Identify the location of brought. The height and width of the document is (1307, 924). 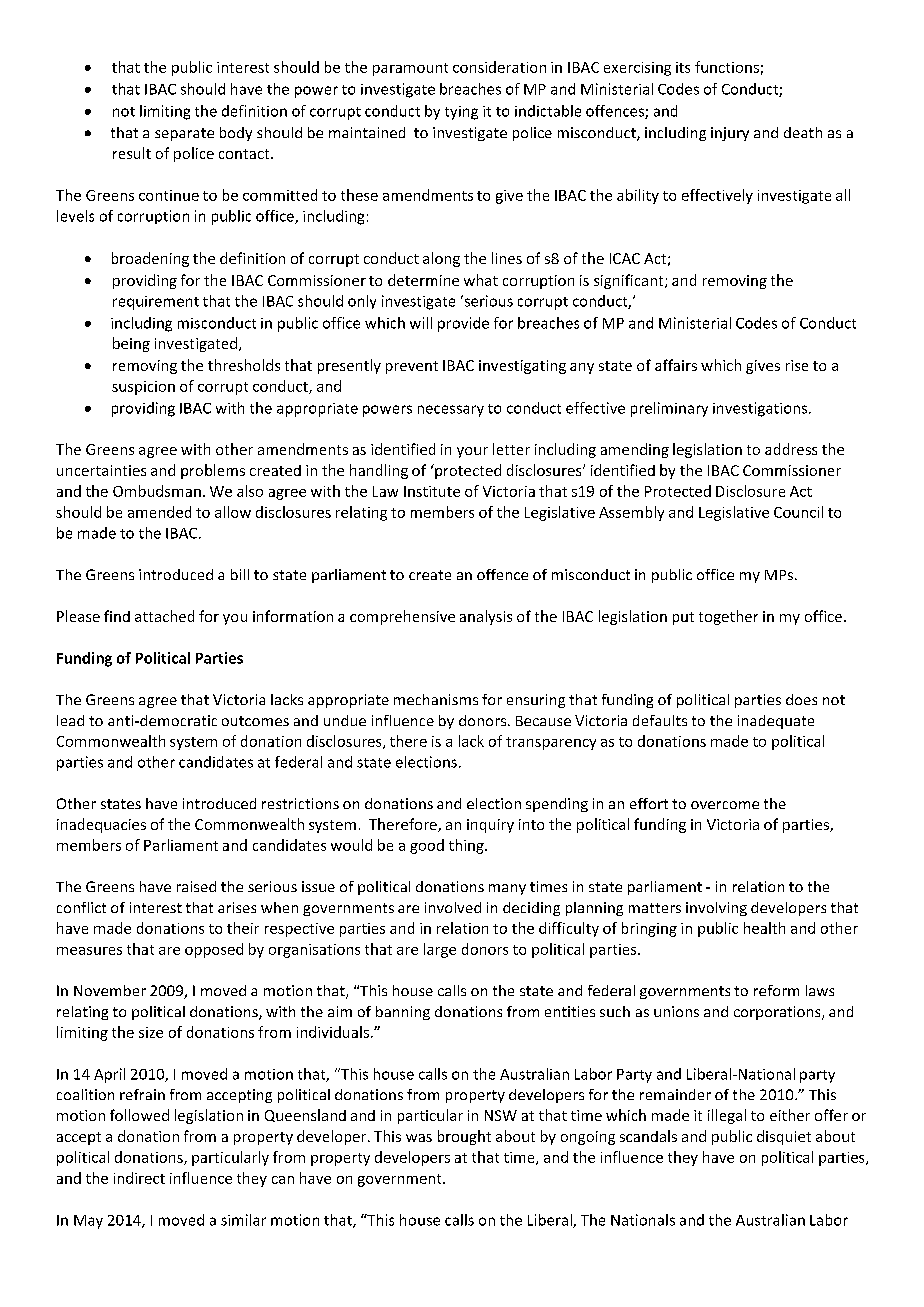
(464, 1137).
